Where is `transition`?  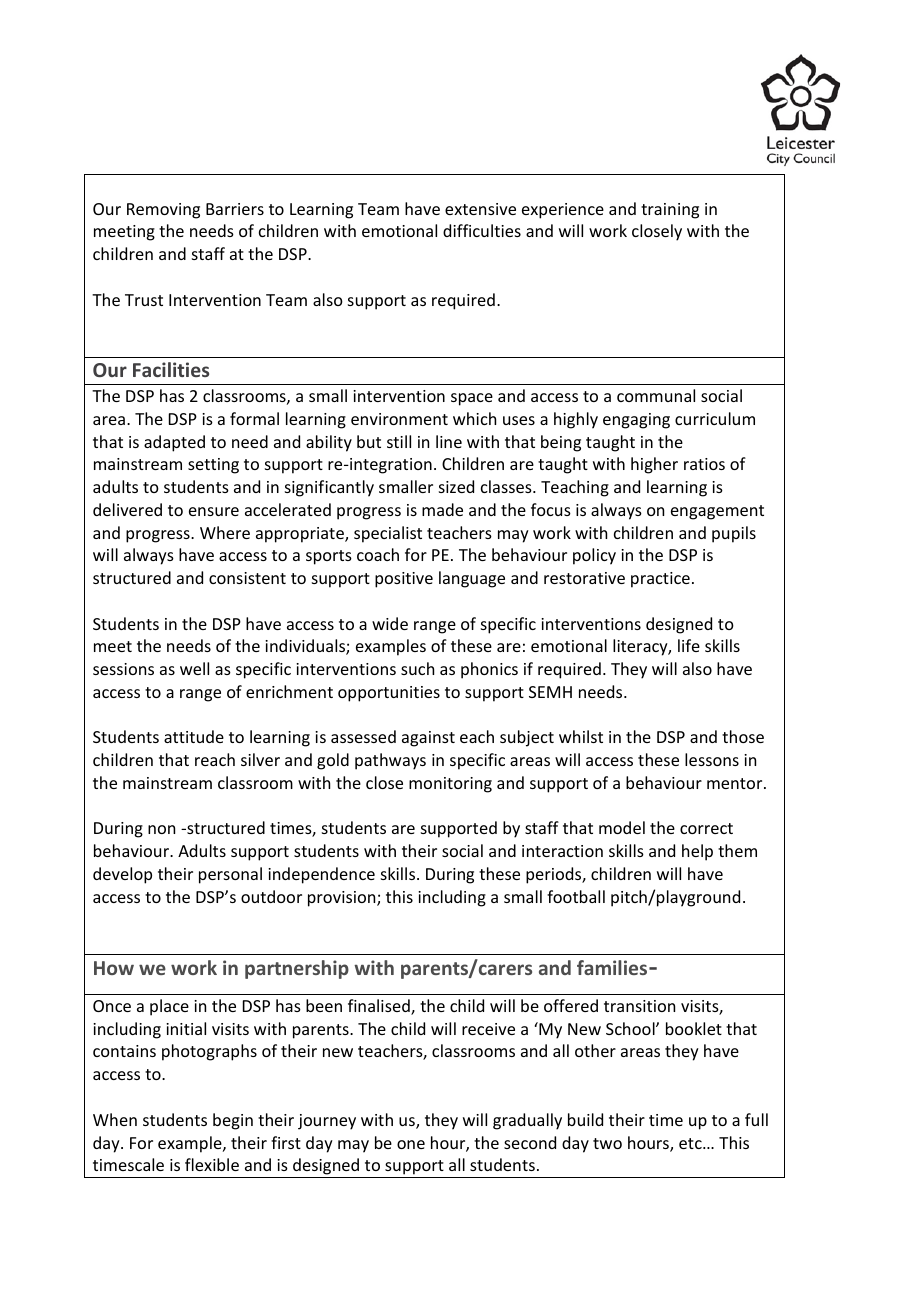 transition is located at coordinates (639, 1006).
